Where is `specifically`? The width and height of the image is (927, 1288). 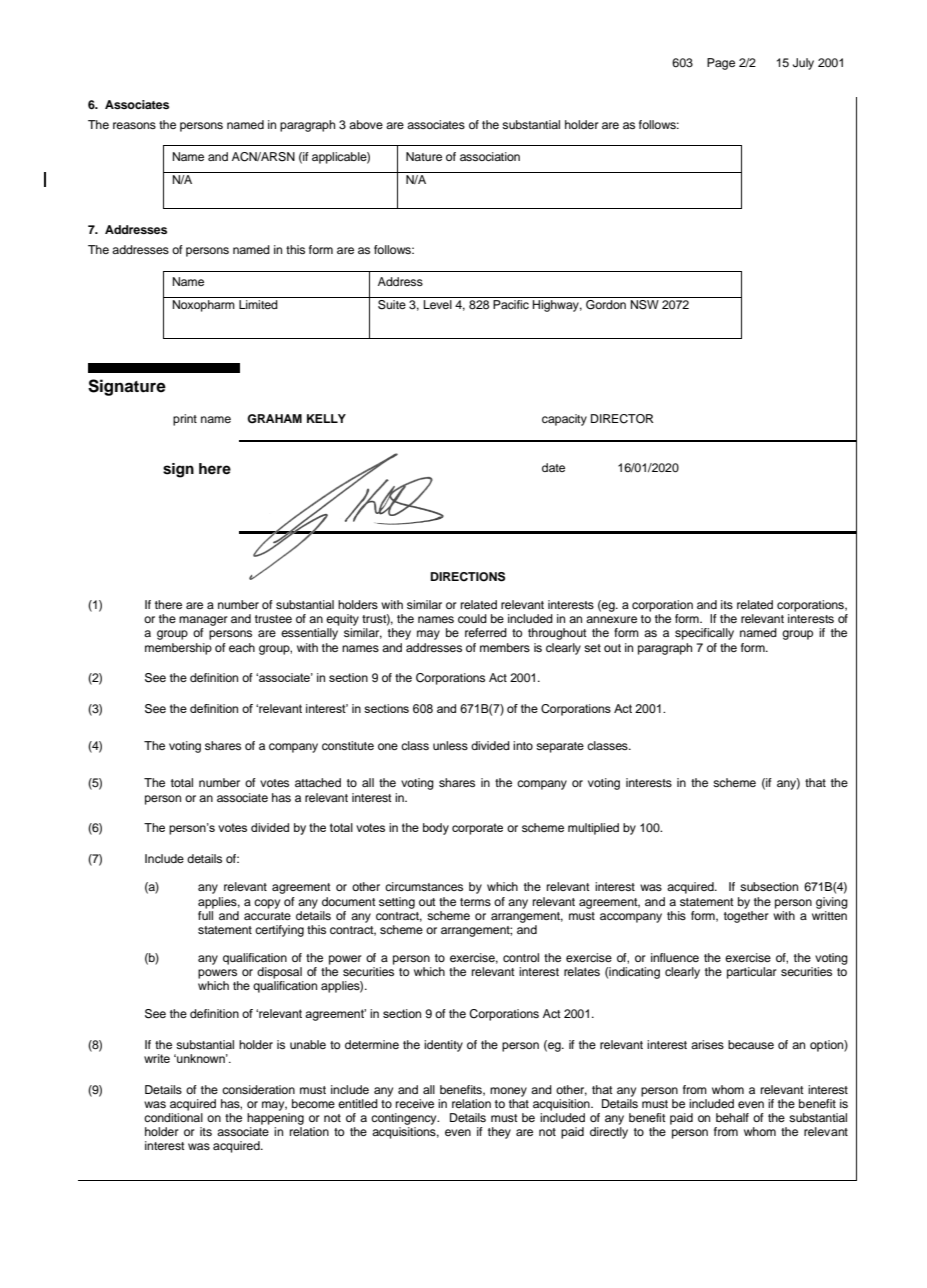
specifically is located at coordinates (704, 634).
